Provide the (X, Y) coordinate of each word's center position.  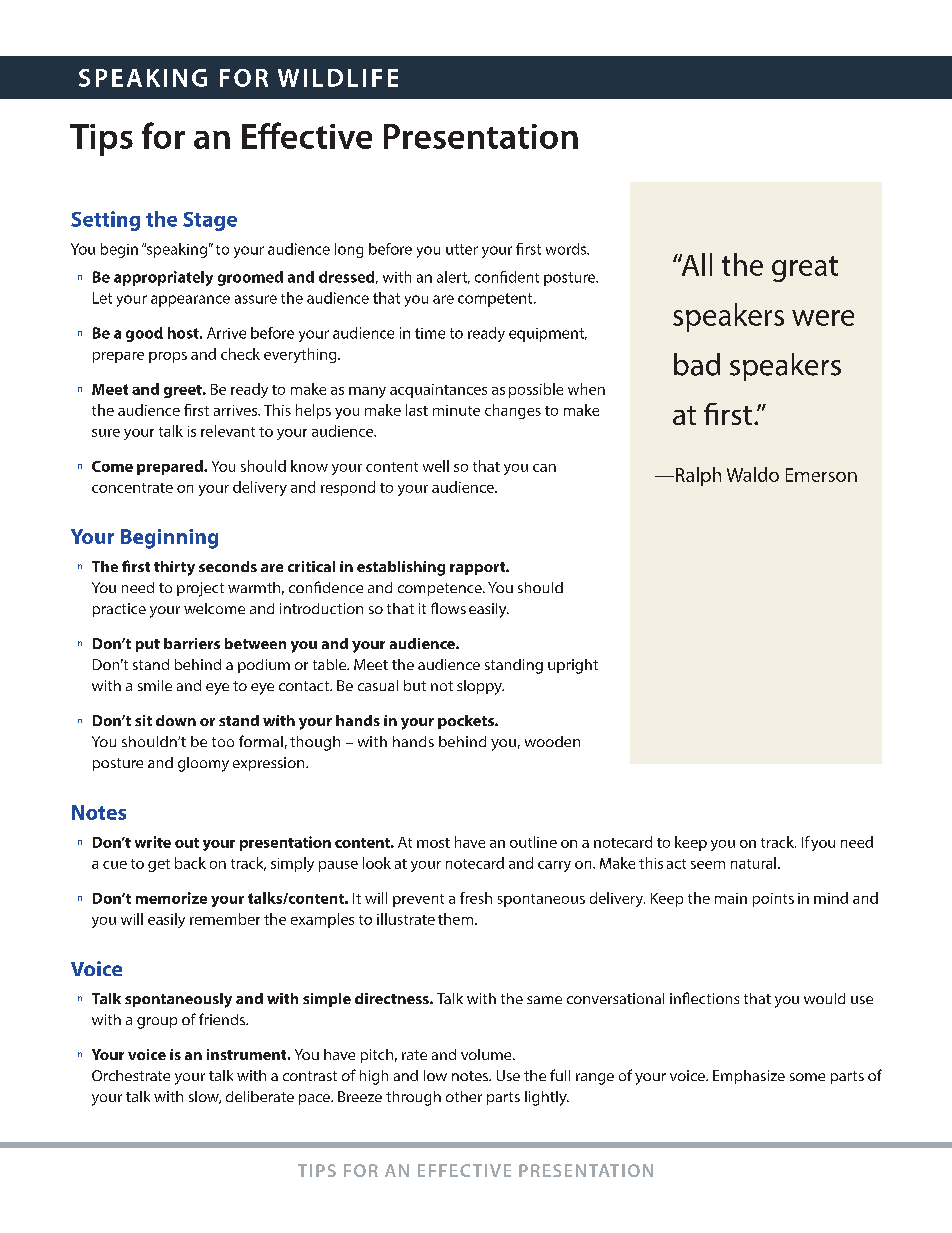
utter (462, 249)
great (805, 269)
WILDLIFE (338, 78)
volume (487, 1054)
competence (441, 589)
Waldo (753, 474)
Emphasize (749, 1077)
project (200, 589)
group (157, 1023)
